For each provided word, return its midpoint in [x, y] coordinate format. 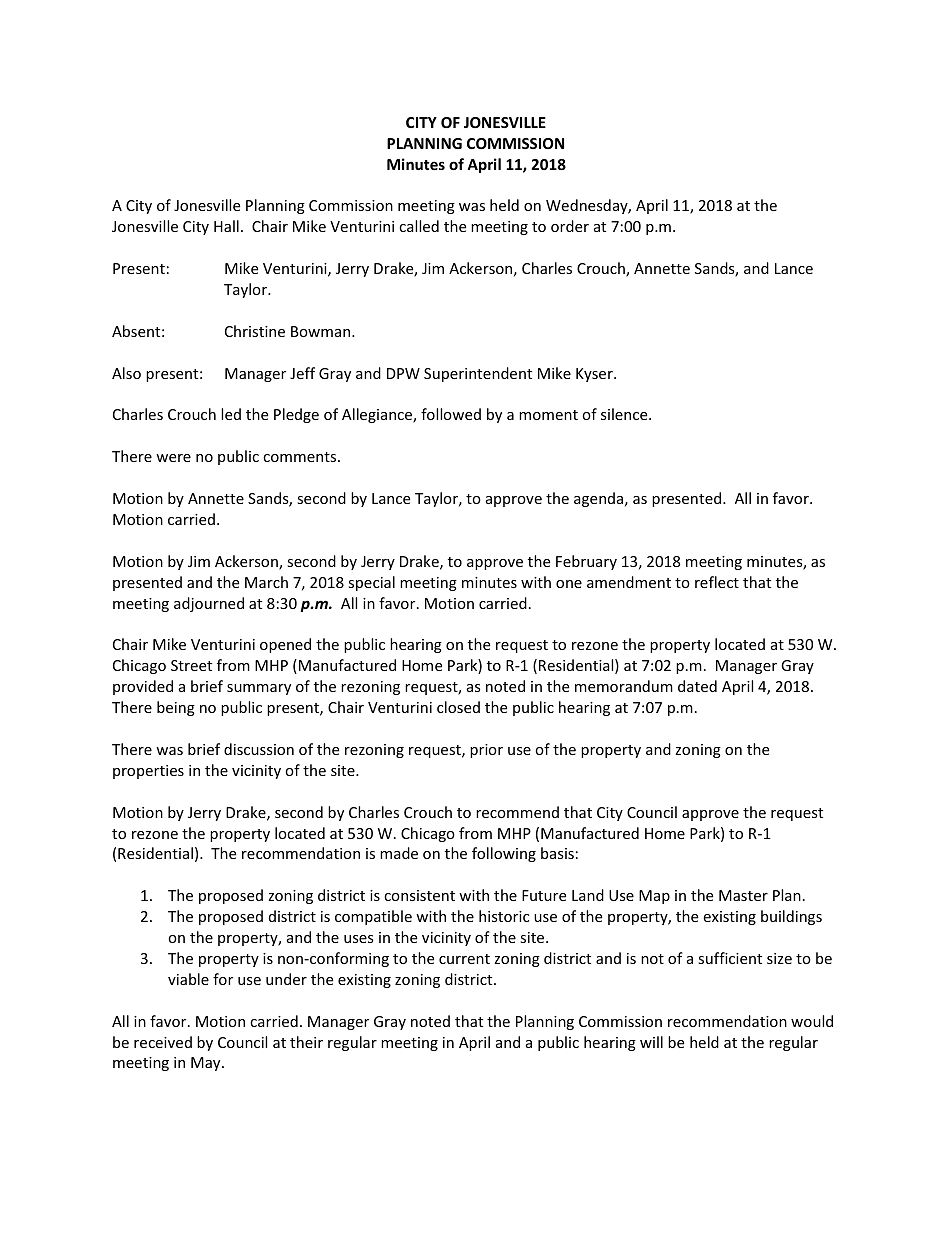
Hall [226, 226]
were [173, 458]
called [419, 226]
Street [191, 665]
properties [148, 772]
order [570, 226]
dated [697, 686]
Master [743, 895]
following [504, 854]
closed [458, 707]
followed [451, 414]
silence [625, 414]
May [207, 1064]
